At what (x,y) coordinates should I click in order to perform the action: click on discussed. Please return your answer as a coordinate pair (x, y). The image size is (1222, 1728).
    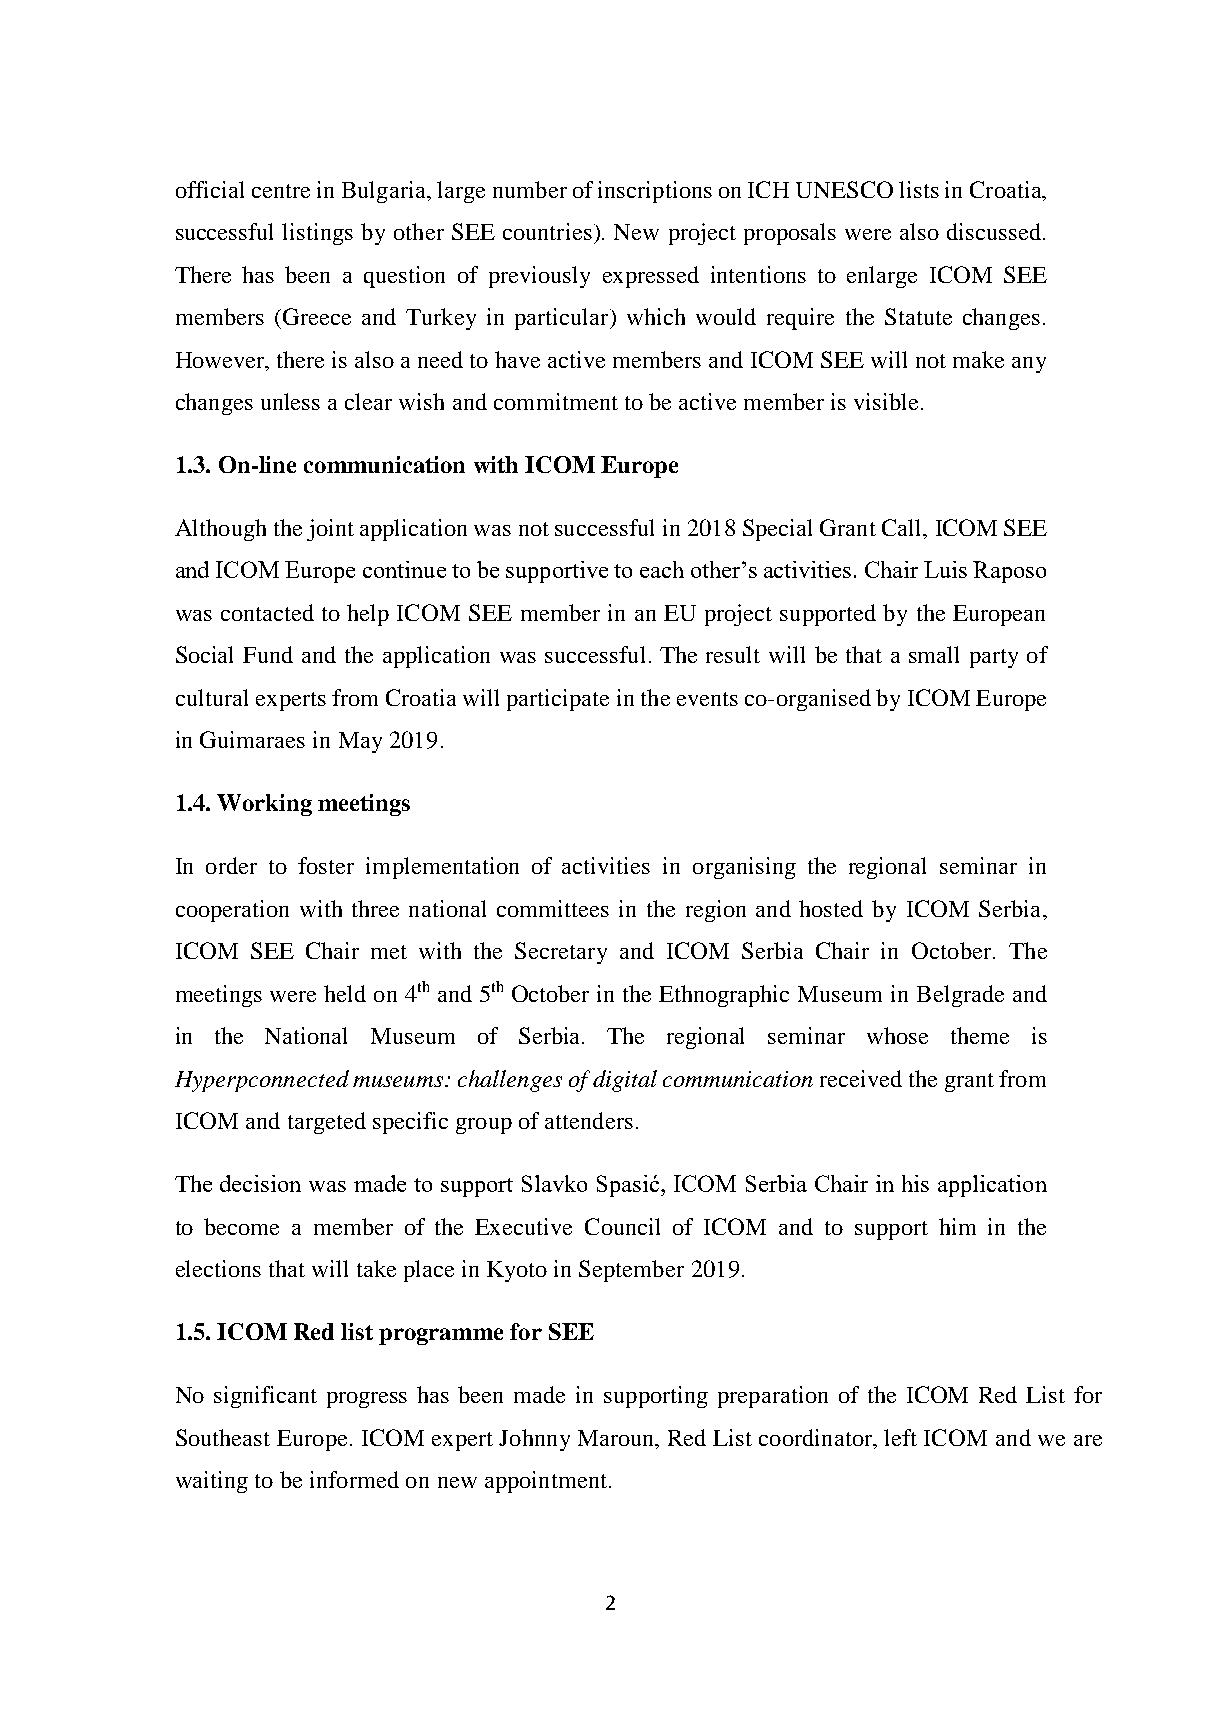
    Looking at the image, I should click on (994, 231).
